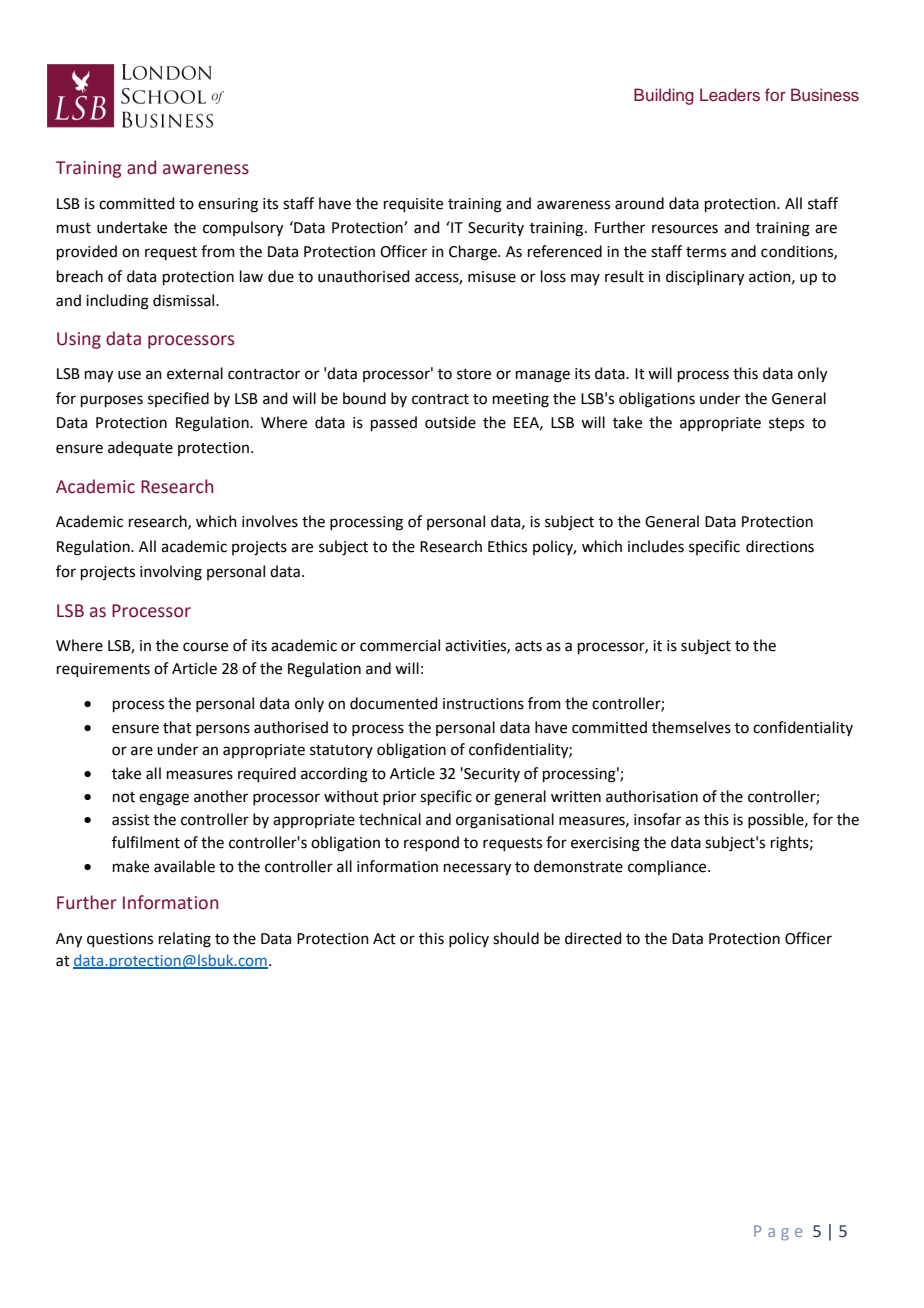 The width and height of the screenshot is (924, 1308). Describe the element at coordinates (228, 205) in the screenshot. I see `ensuring` at that location.
